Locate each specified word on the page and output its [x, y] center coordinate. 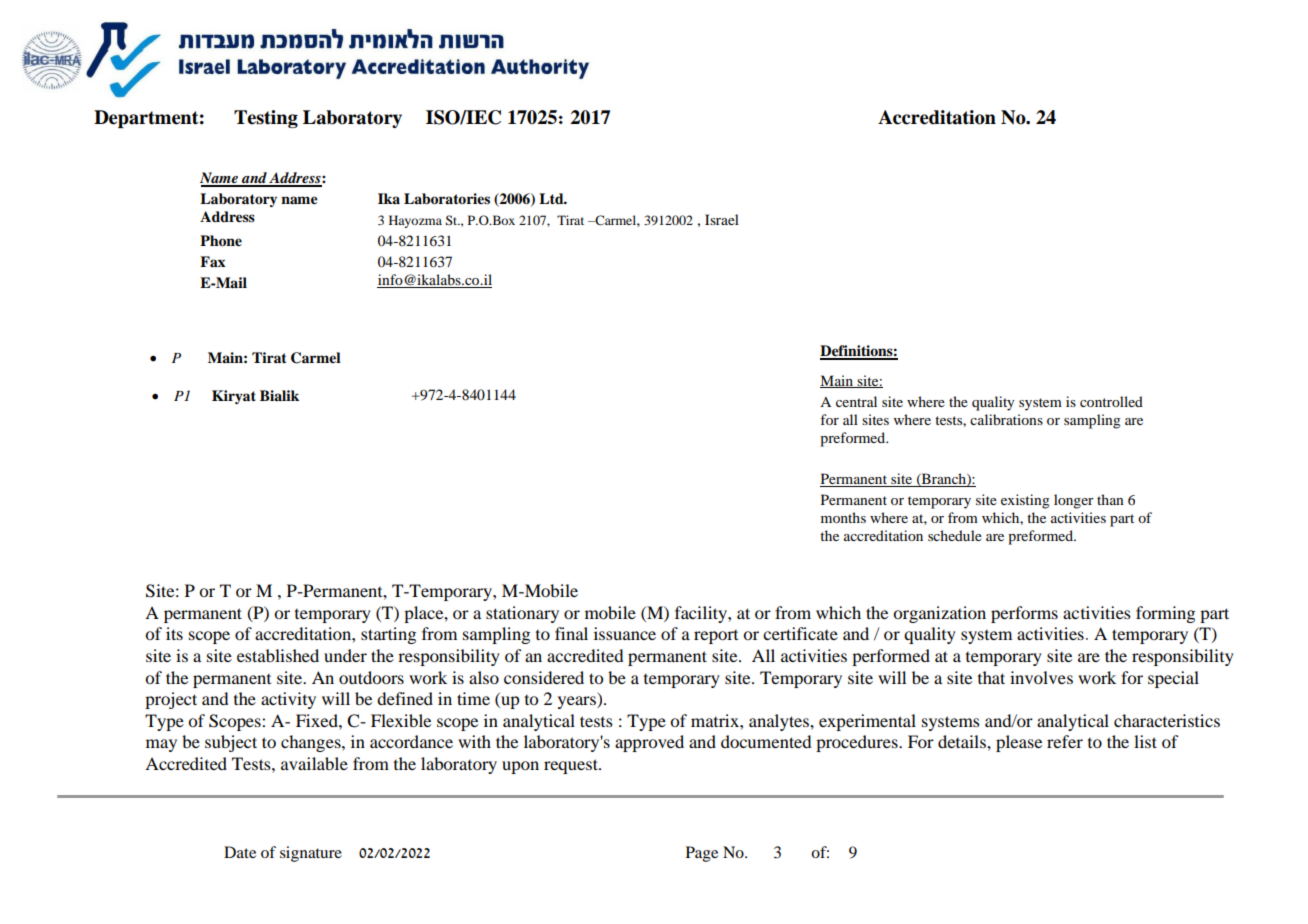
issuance [625, 633]
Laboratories [447, 199]
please [1019, 743]
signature [311, 854]
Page [702, 854]
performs [1024, 614]
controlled [1111, 401]
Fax [212, 261]
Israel [722, 219]
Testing [266, 119]
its [174, 633]
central [856, 401]
